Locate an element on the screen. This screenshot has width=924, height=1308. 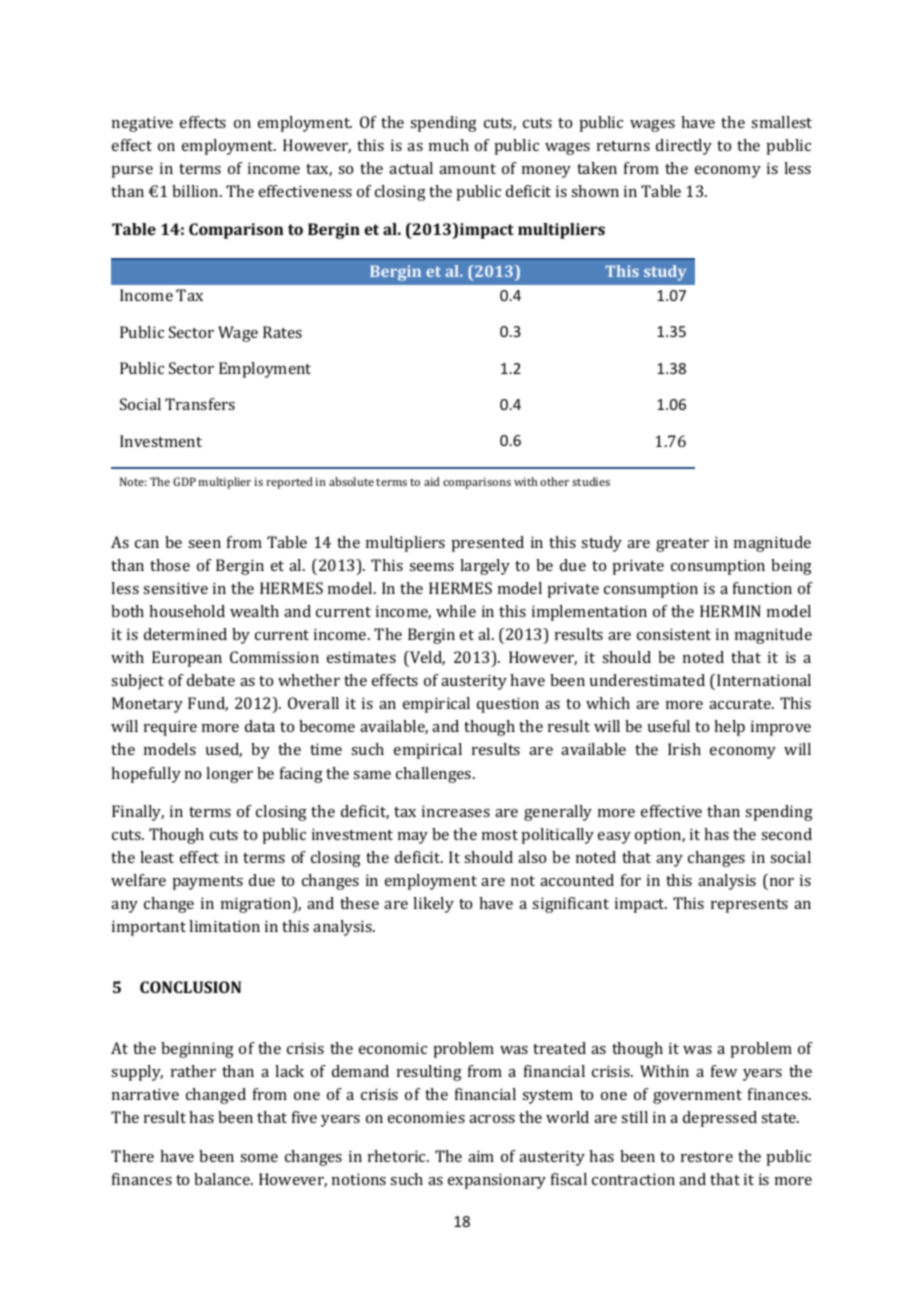
Transfers is located at coordinates (200, 404).
